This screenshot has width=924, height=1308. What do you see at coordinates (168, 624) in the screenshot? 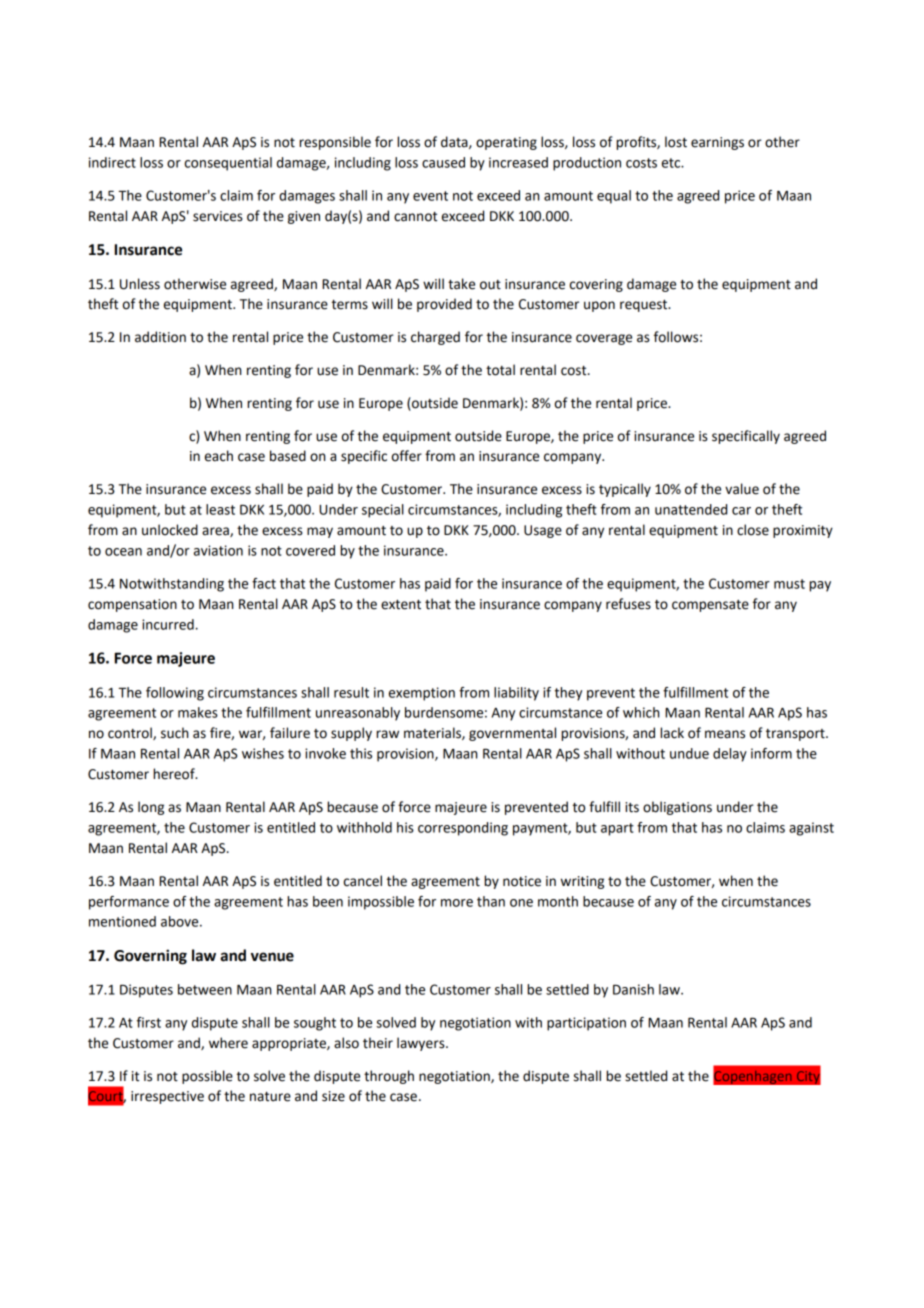
I see `incurred` at bounding box center [168, 624].
